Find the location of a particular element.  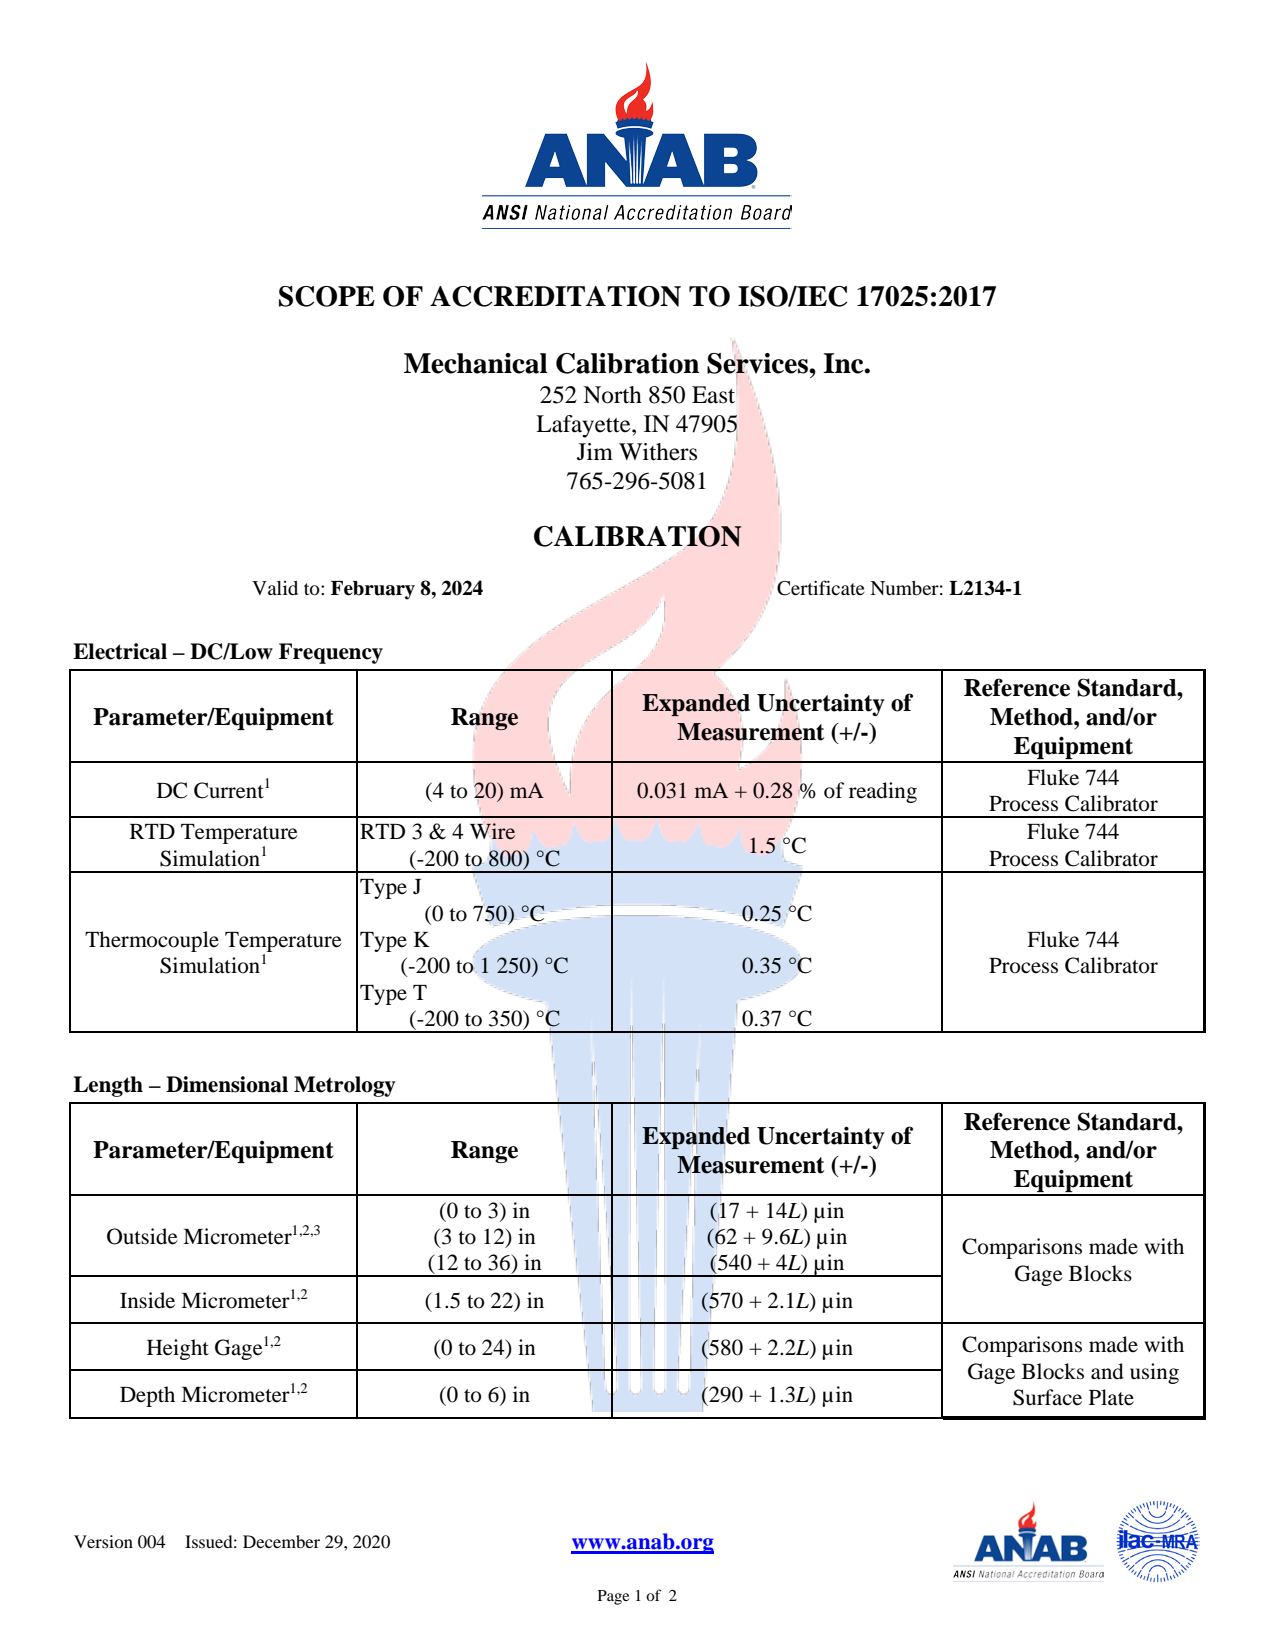

Certificate is located at coordinates (821, 588).
